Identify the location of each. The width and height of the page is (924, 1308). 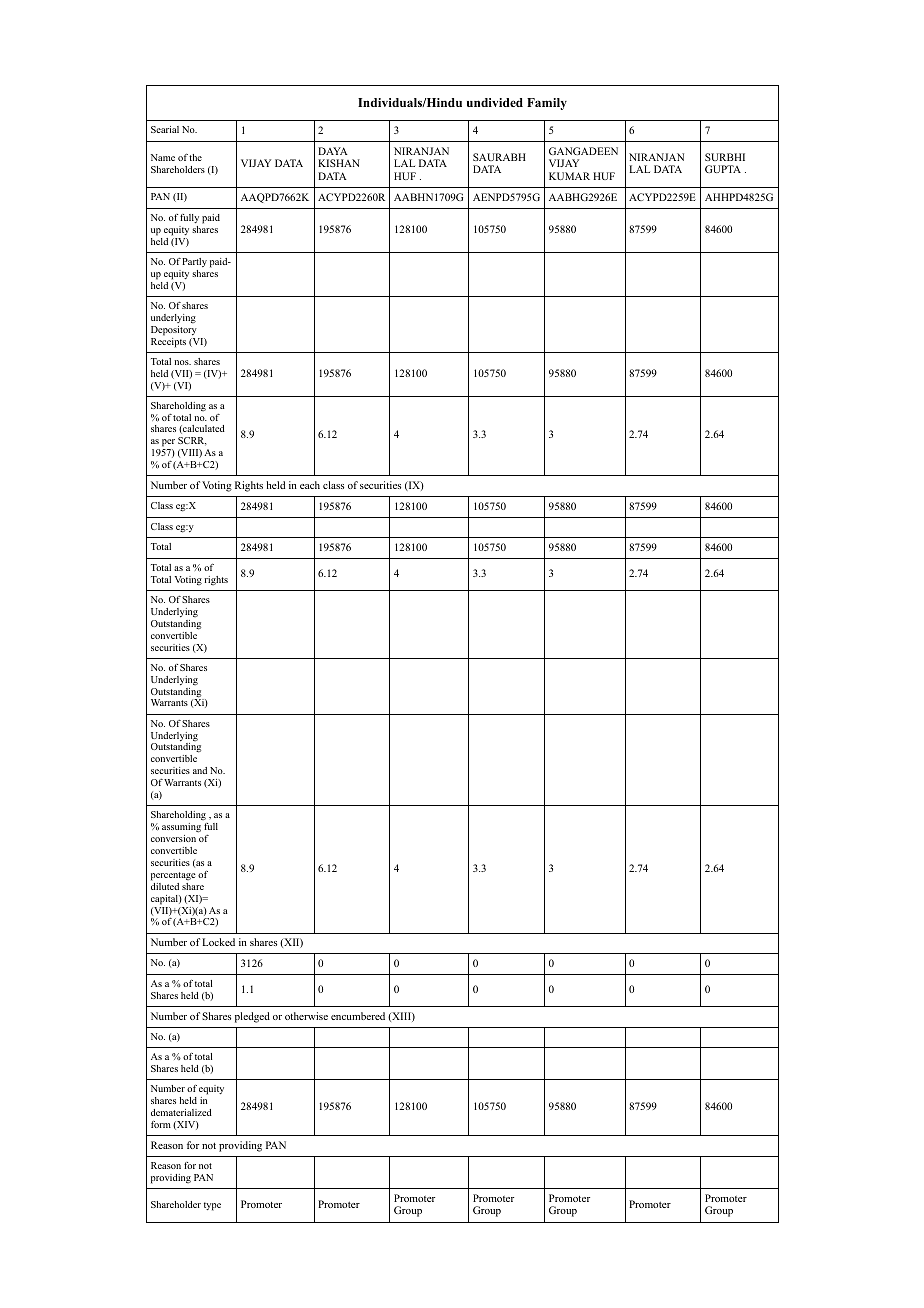
(310, 485).
